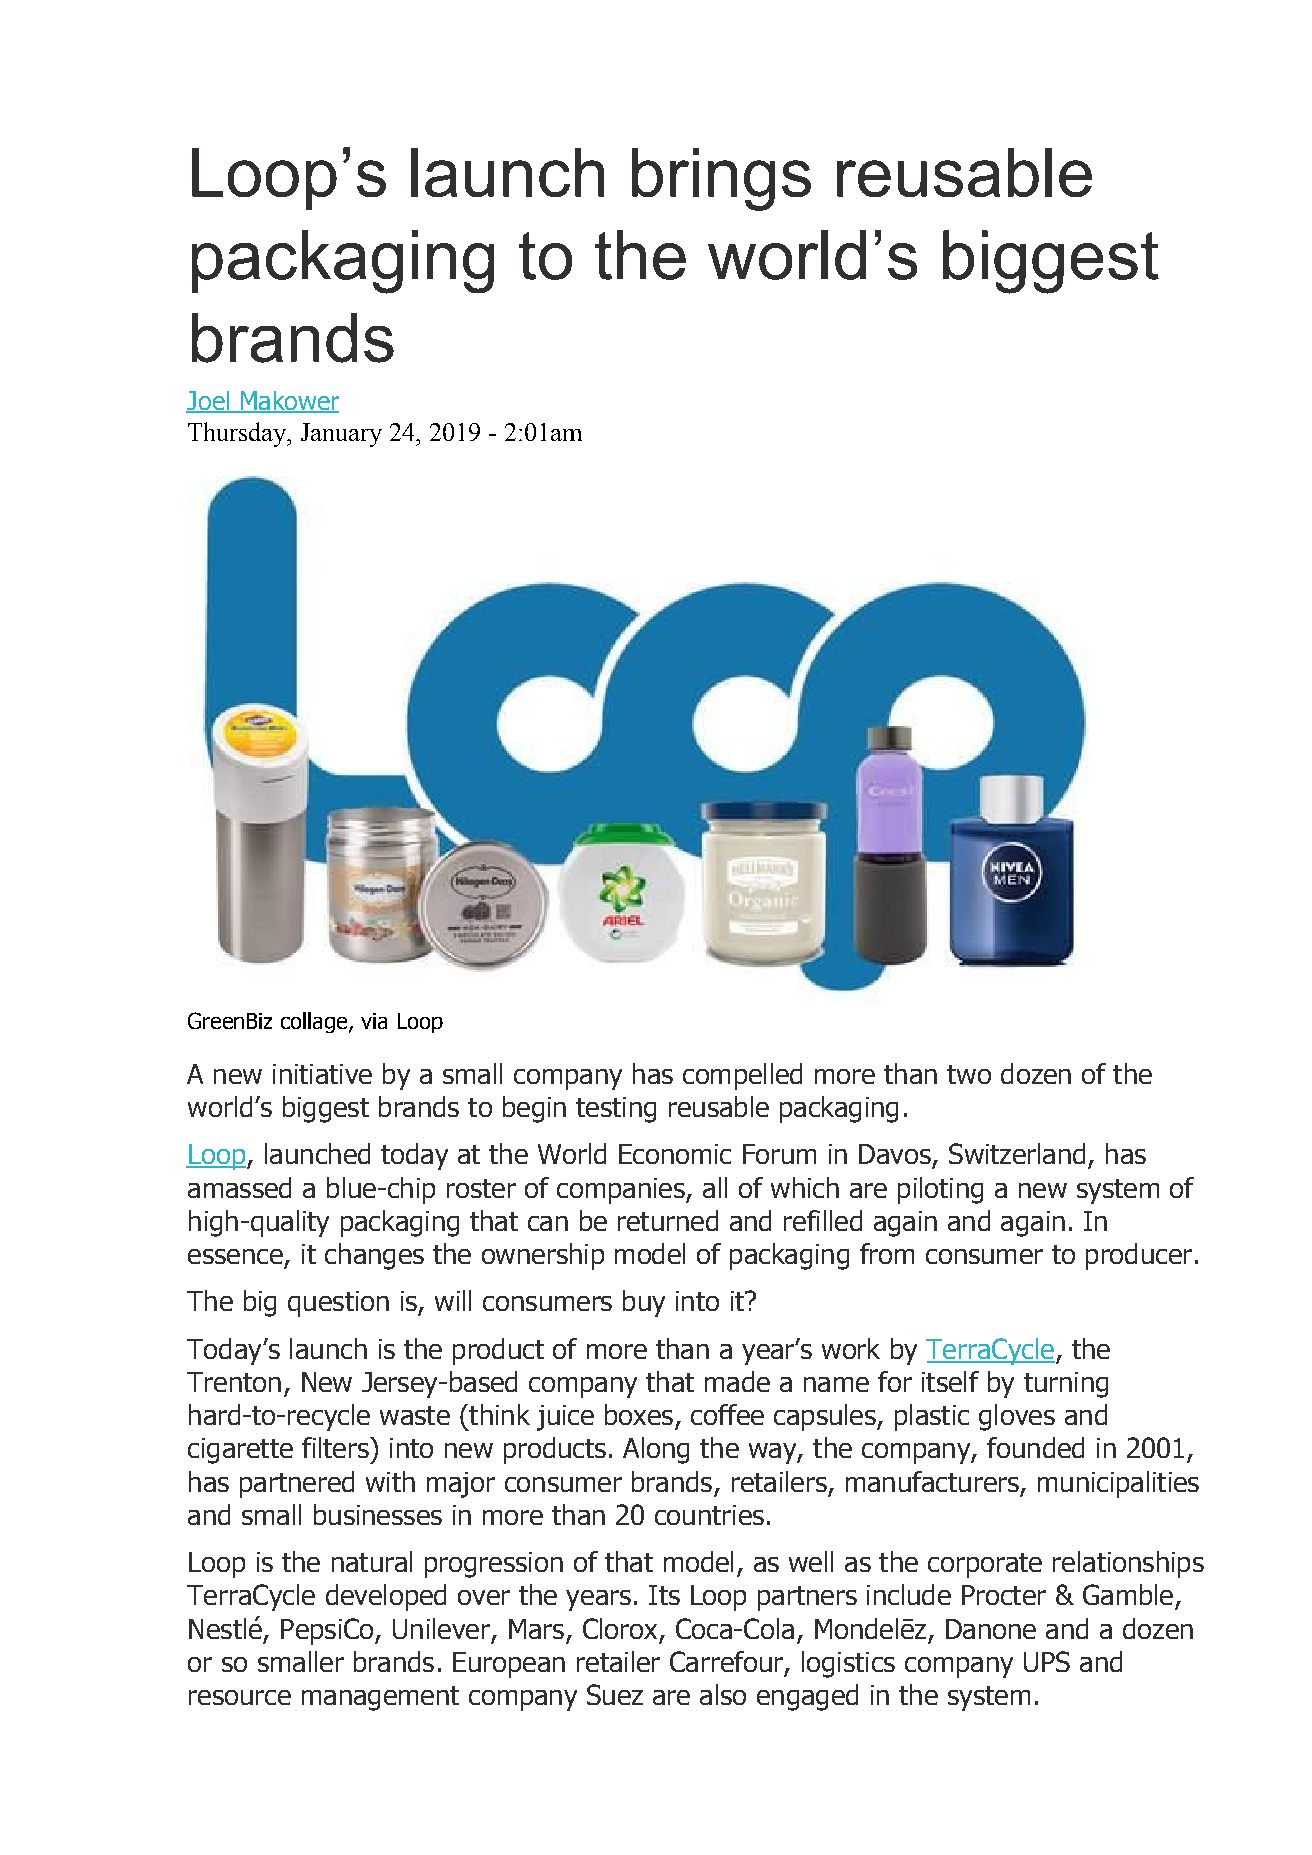 This screenshot has width=1312, height=1855. I want to click on management, so click(380, 1698).
